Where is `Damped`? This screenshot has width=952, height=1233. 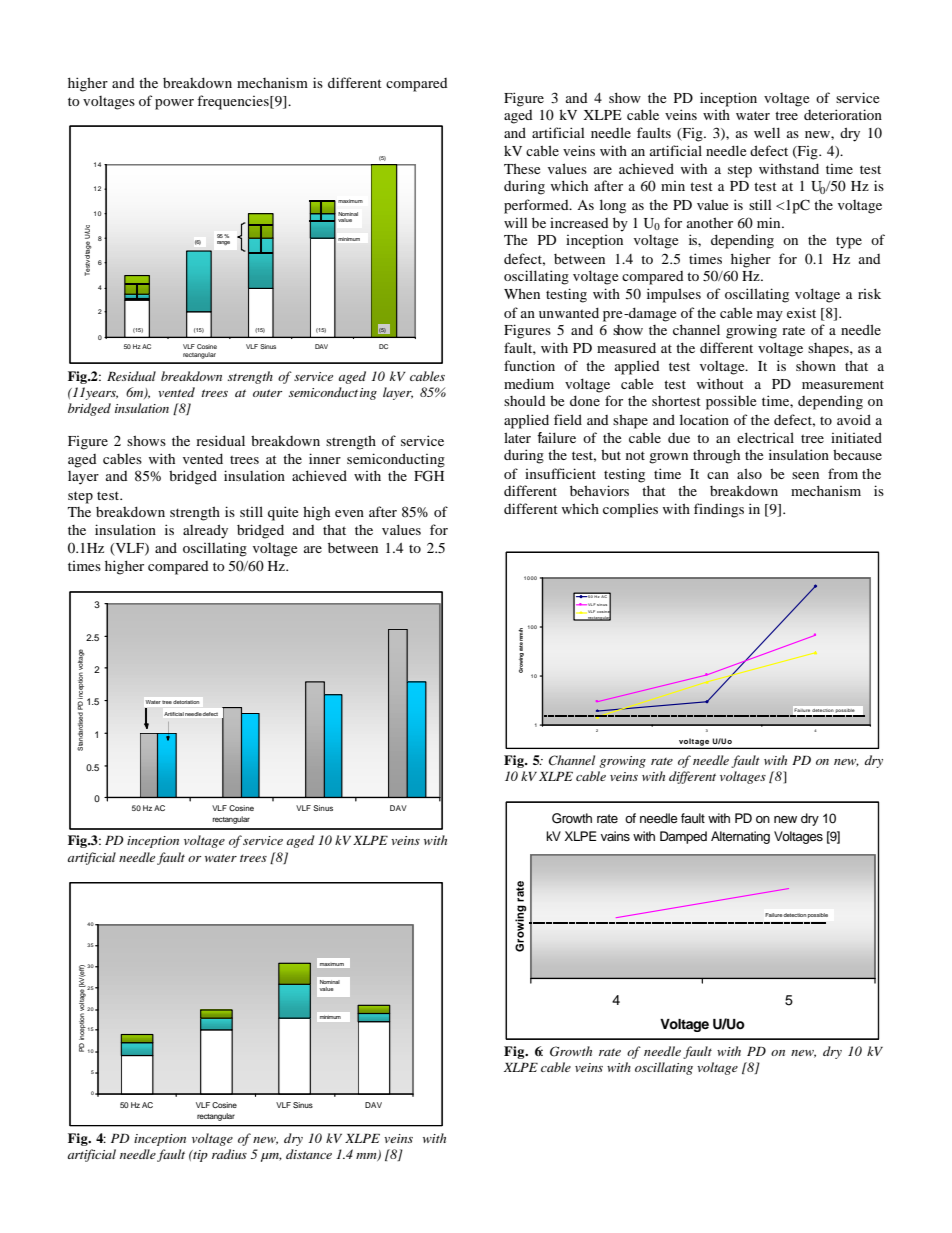
Damped is located at coordinates (683, 837).
